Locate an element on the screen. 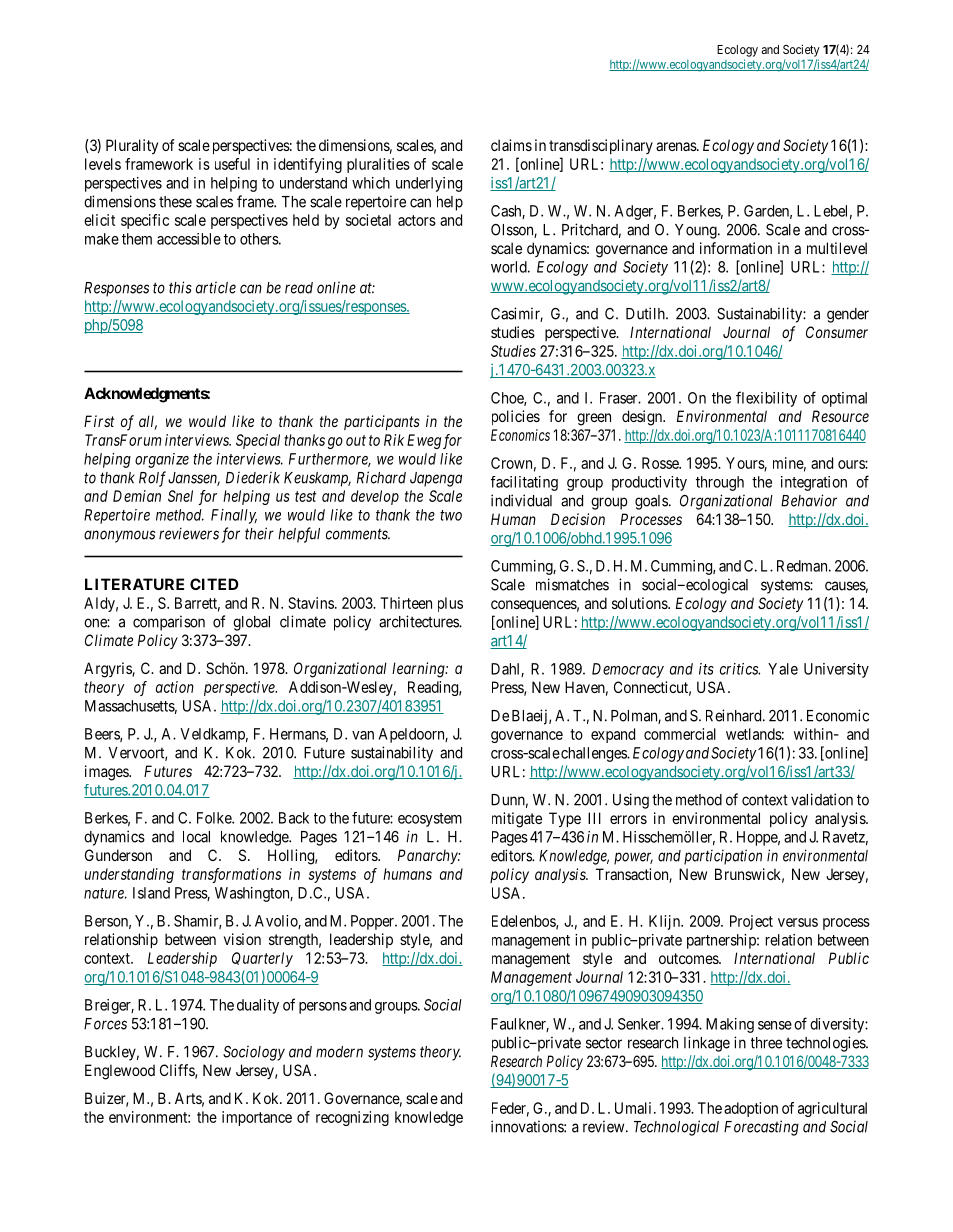 Image resolution: width=953 pixels, height=1232 pixels. participation is located at coordinates (723, 857).
